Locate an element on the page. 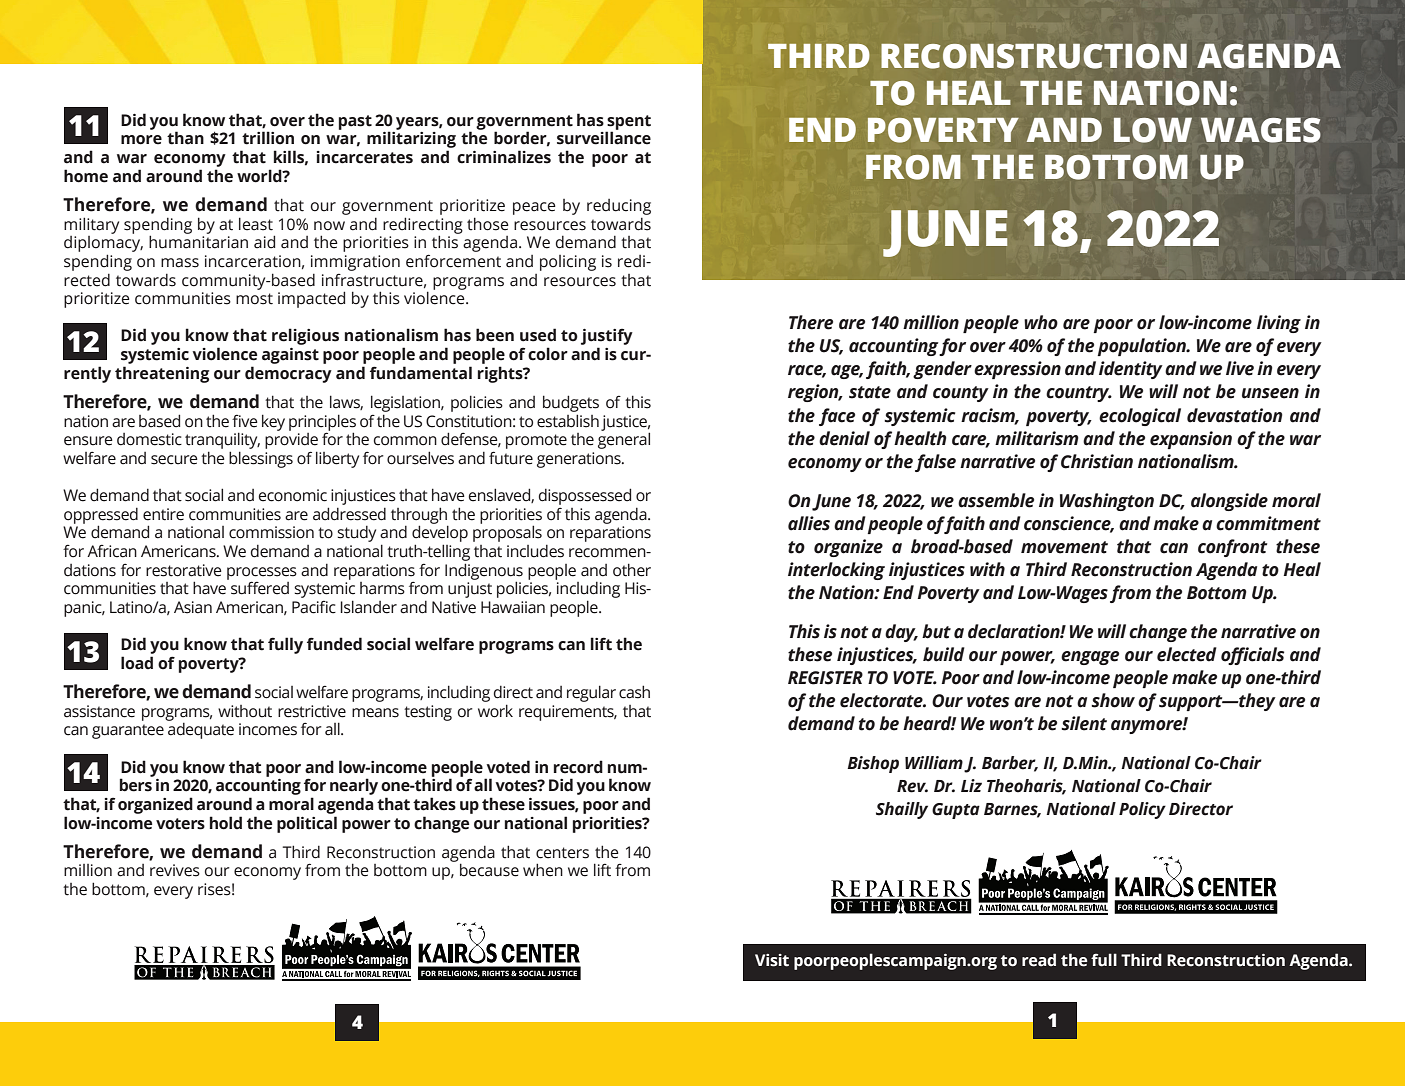 This document has height=1086, width=1405. trillion is located at coordinates (268, 138).
